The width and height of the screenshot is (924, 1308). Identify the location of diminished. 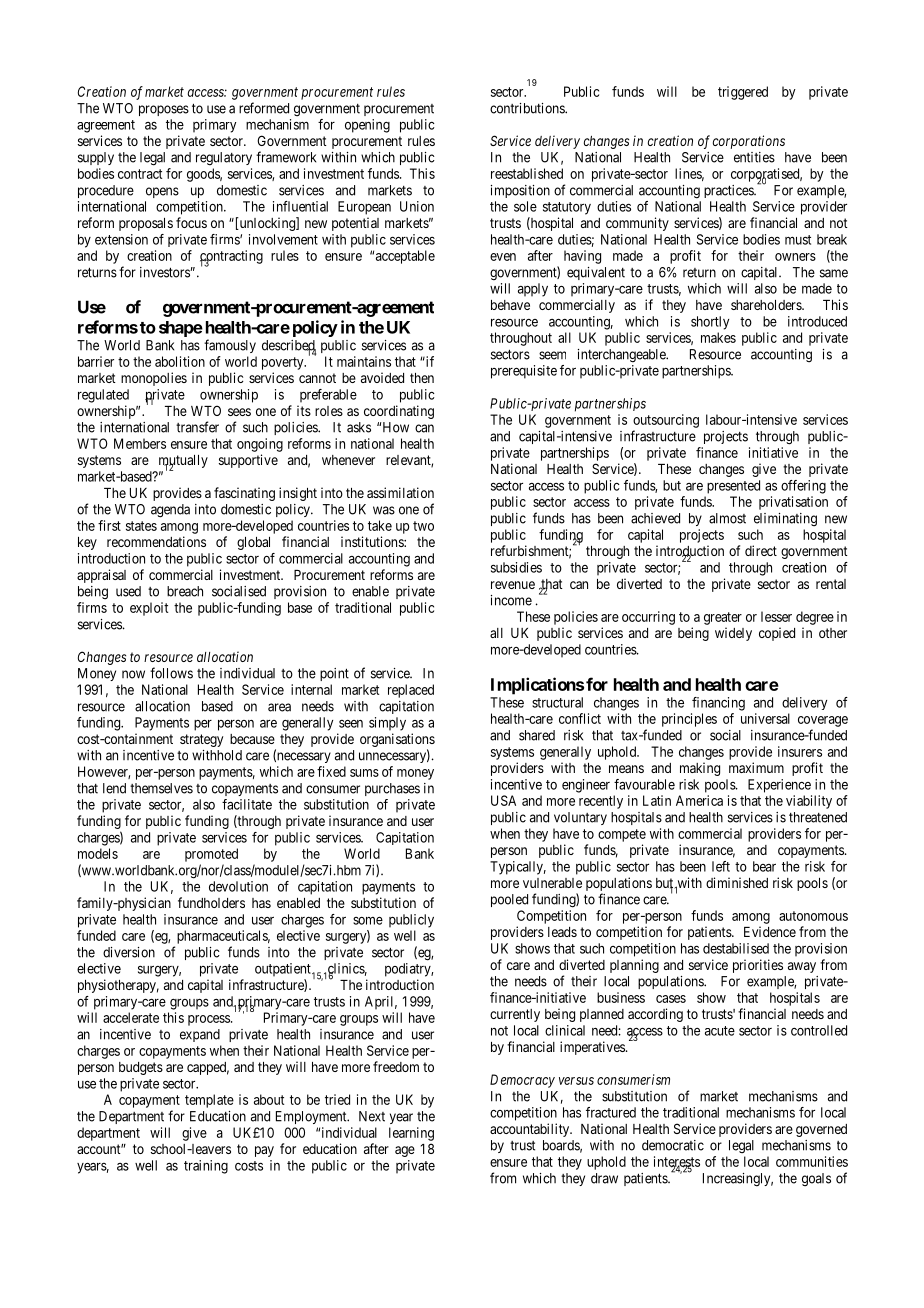
(737, 882).
